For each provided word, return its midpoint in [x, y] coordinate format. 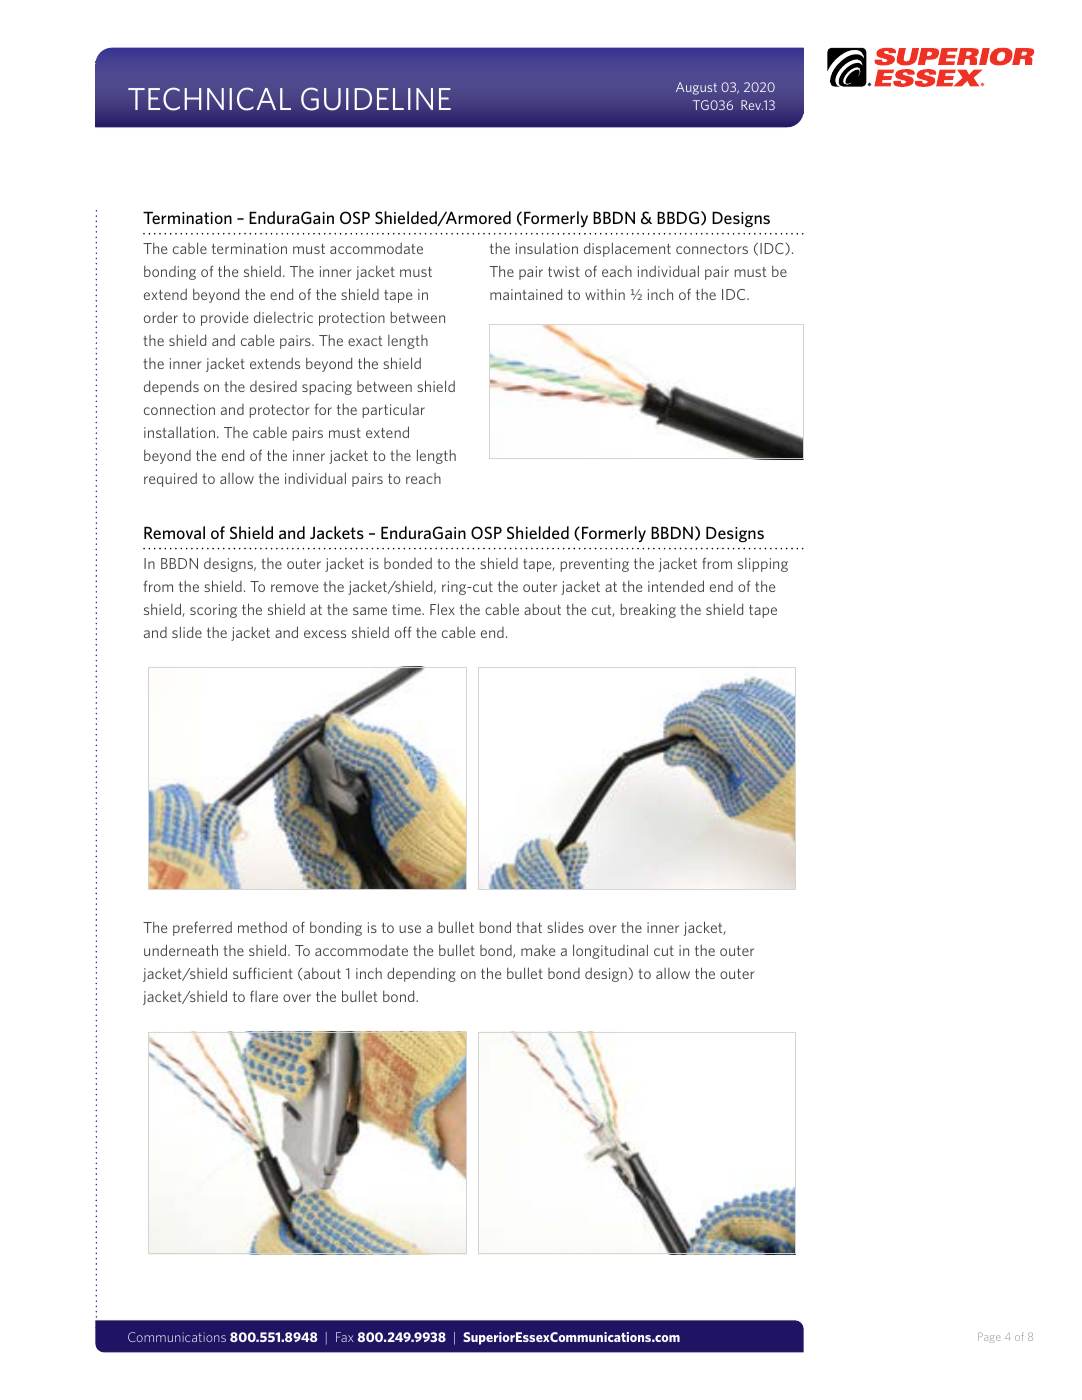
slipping [763, 565]
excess [325, 634]
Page [989, 1337]
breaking [648, 610]
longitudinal [610, 951]
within [605, 294]
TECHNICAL [209, 99]
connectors [712, 249]
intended [676, 586]
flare [264, 996]
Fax [344, 1337]
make [538, 950]
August [696, 88]
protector [279, 411]
